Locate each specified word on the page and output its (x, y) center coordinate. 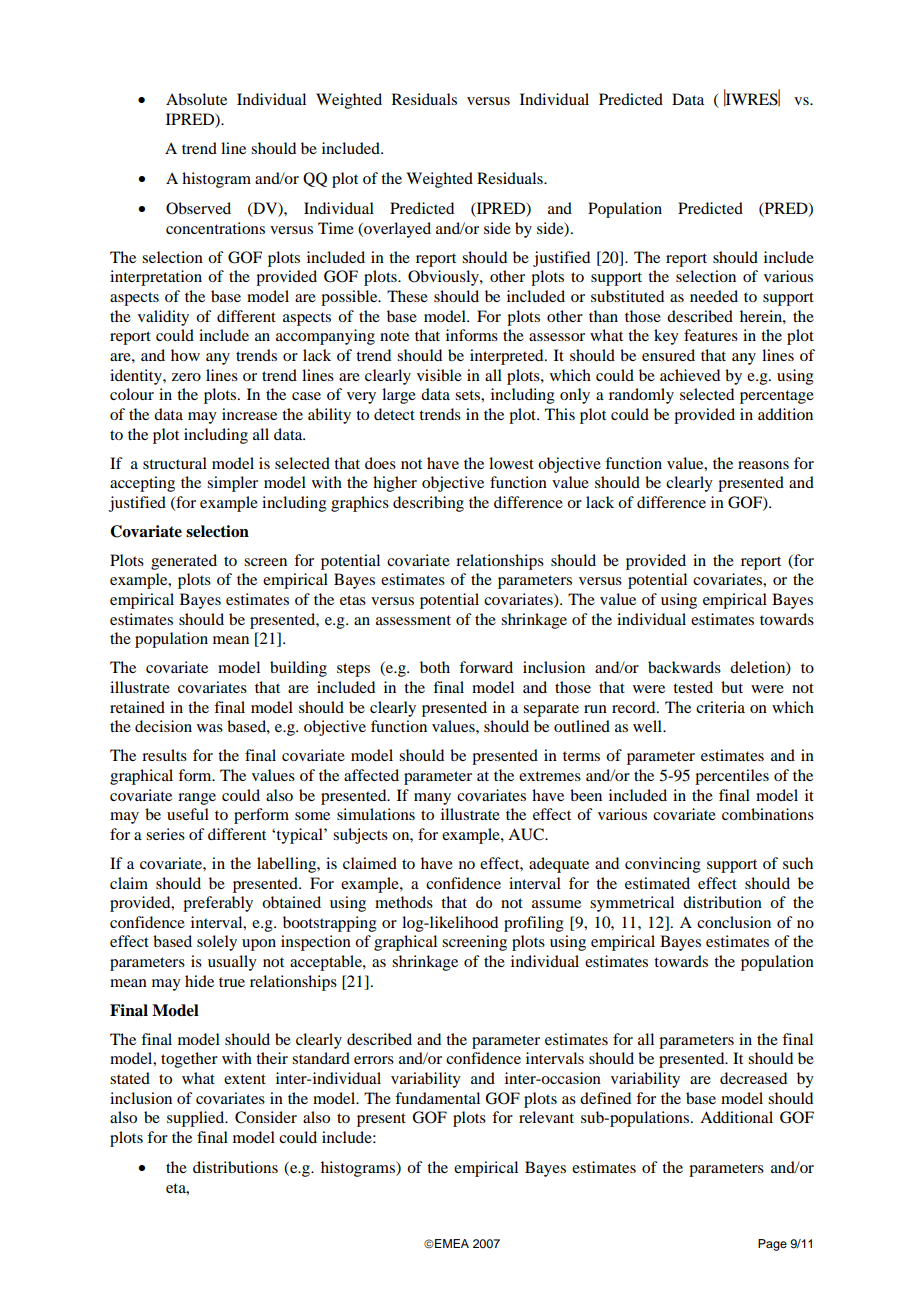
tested (693, 687)
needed (714, 296)
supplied (197, 1119)
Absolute (196, 99)
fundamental (437, 1098)
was (210, 728)
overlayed (396, 230)
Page (772, 1245)
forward (486, 667)
